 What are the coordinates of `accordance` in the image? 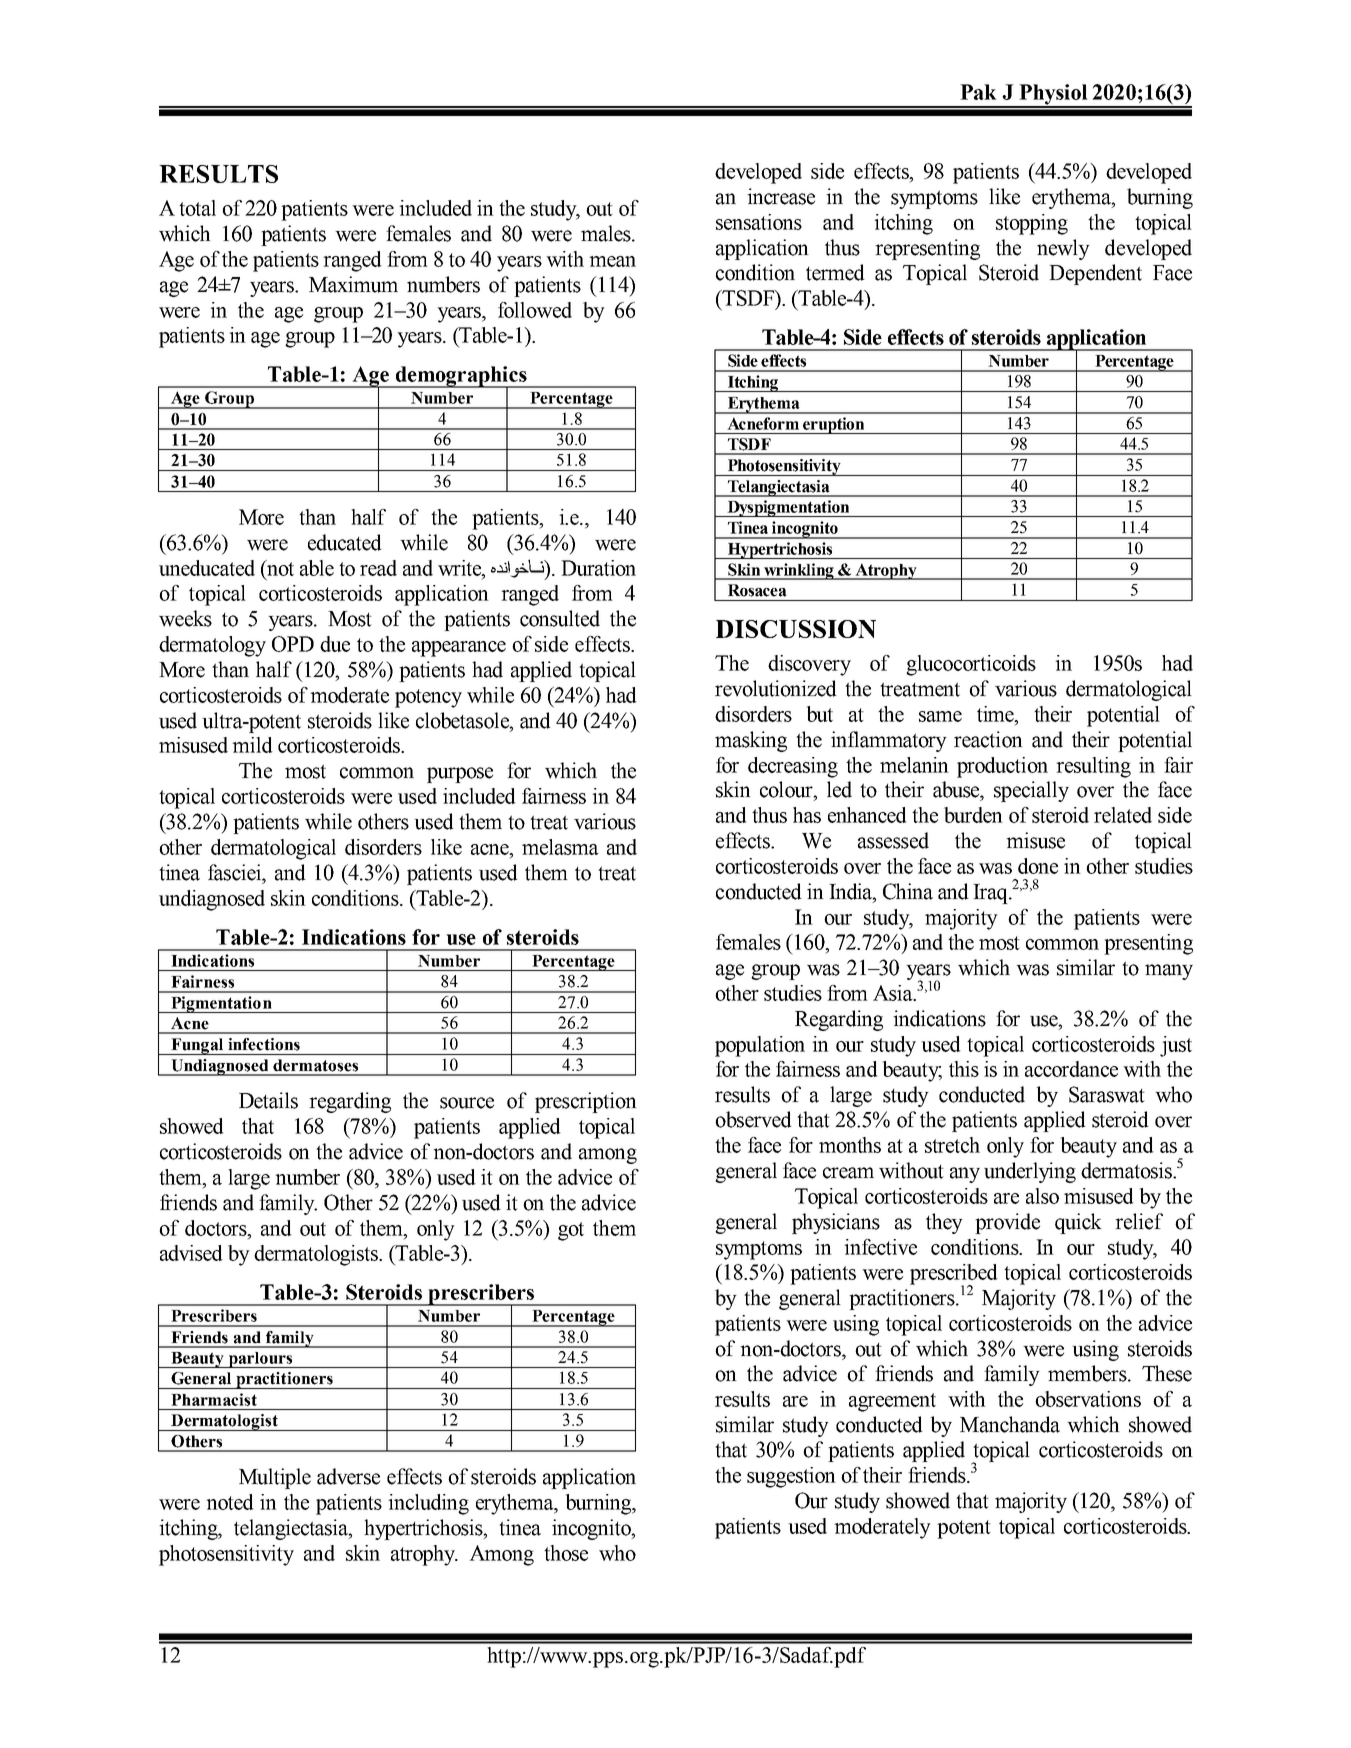 It's located at (1071, 1069).
